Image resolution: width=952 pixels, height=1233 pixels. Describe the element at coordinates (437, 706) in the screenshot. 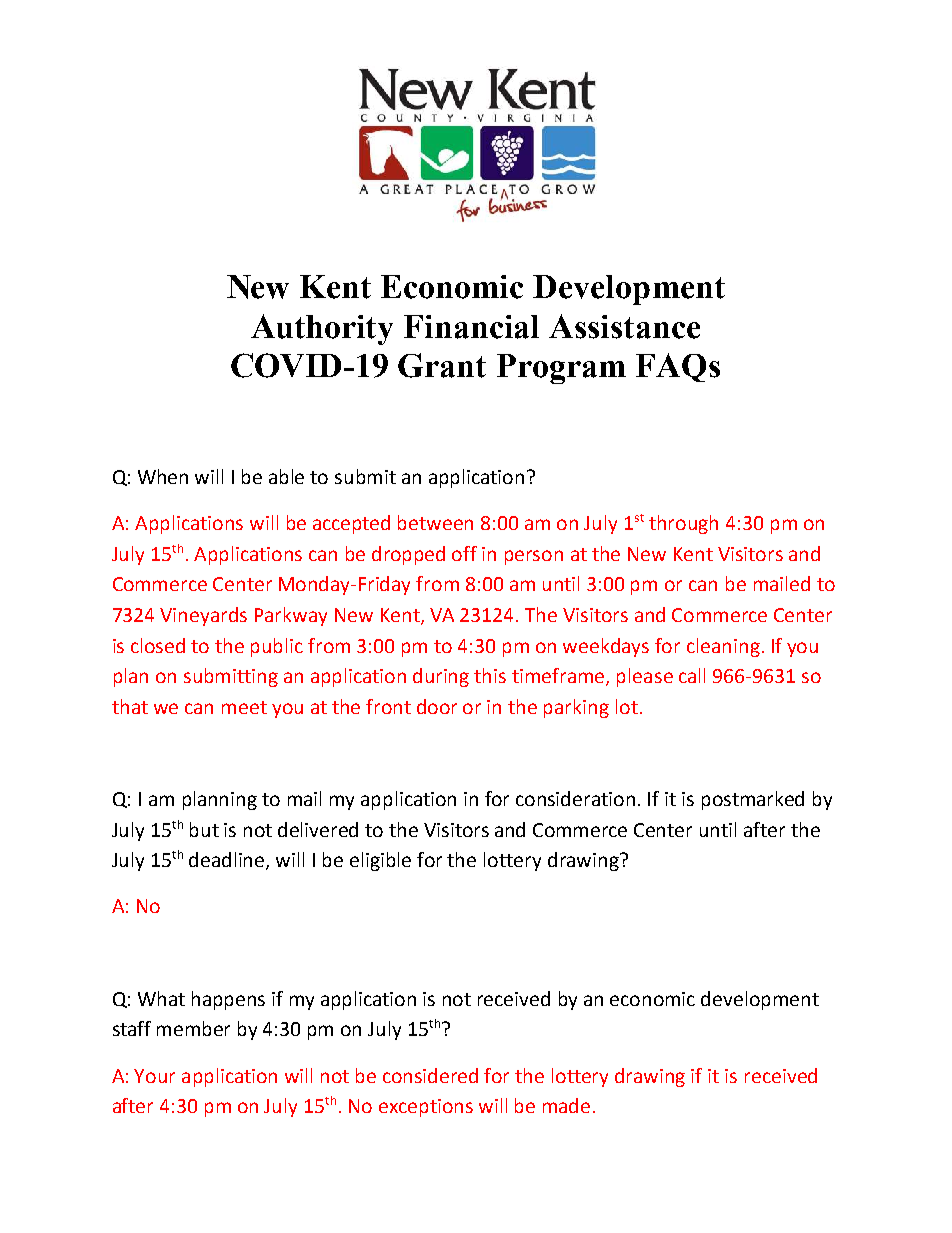

I see `door` at that location.
